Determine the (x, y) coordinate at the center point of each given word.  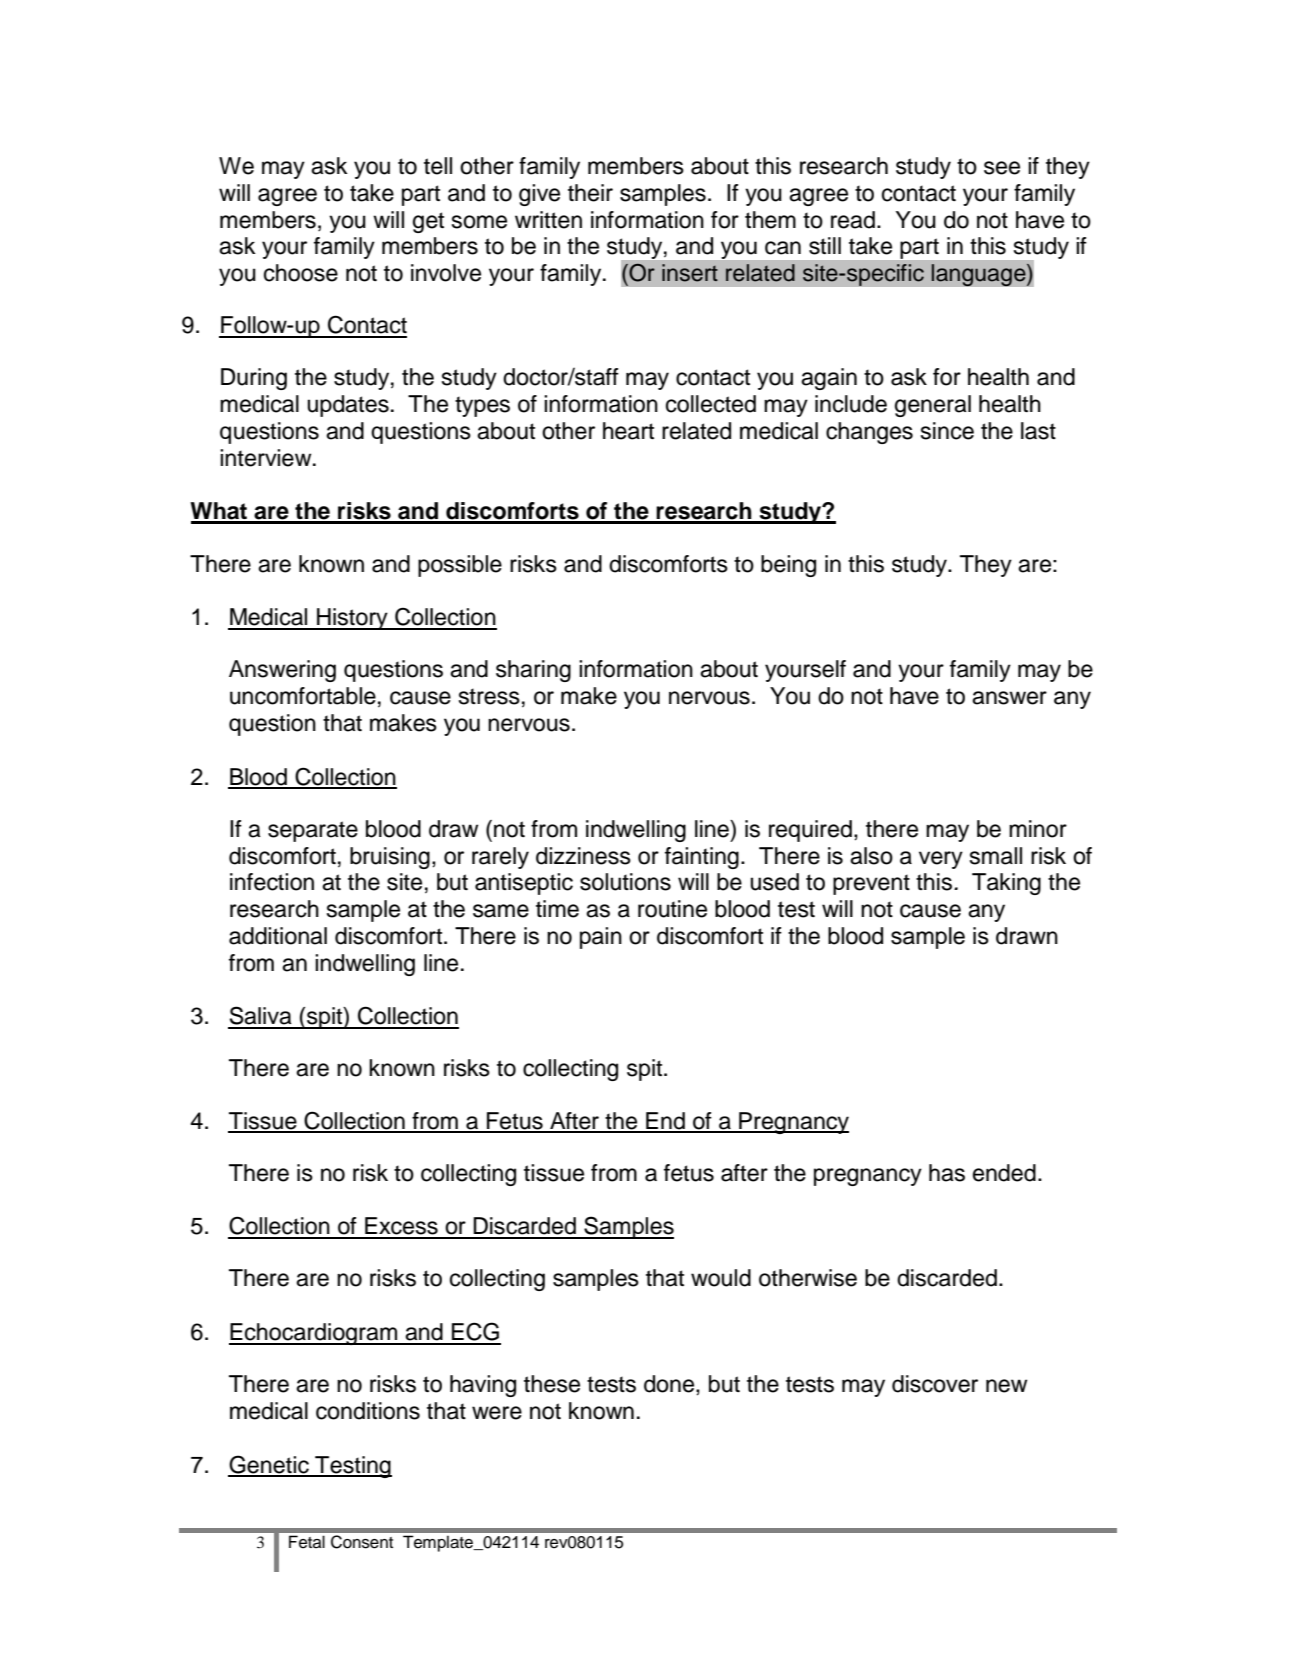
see (1002, 168)
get (428, 222)
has (947, 1173)
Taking (1006, 884)
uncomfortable (303, 696)
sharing (533, 671)
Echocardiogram (314, 1334)
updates (348, 406)
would (721, 1278)
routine (672, 909)
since (947, 431)
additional (278, 936)
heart (628, 431)
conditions (368, 1411)
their (590, 193)
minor (1038, 829)
